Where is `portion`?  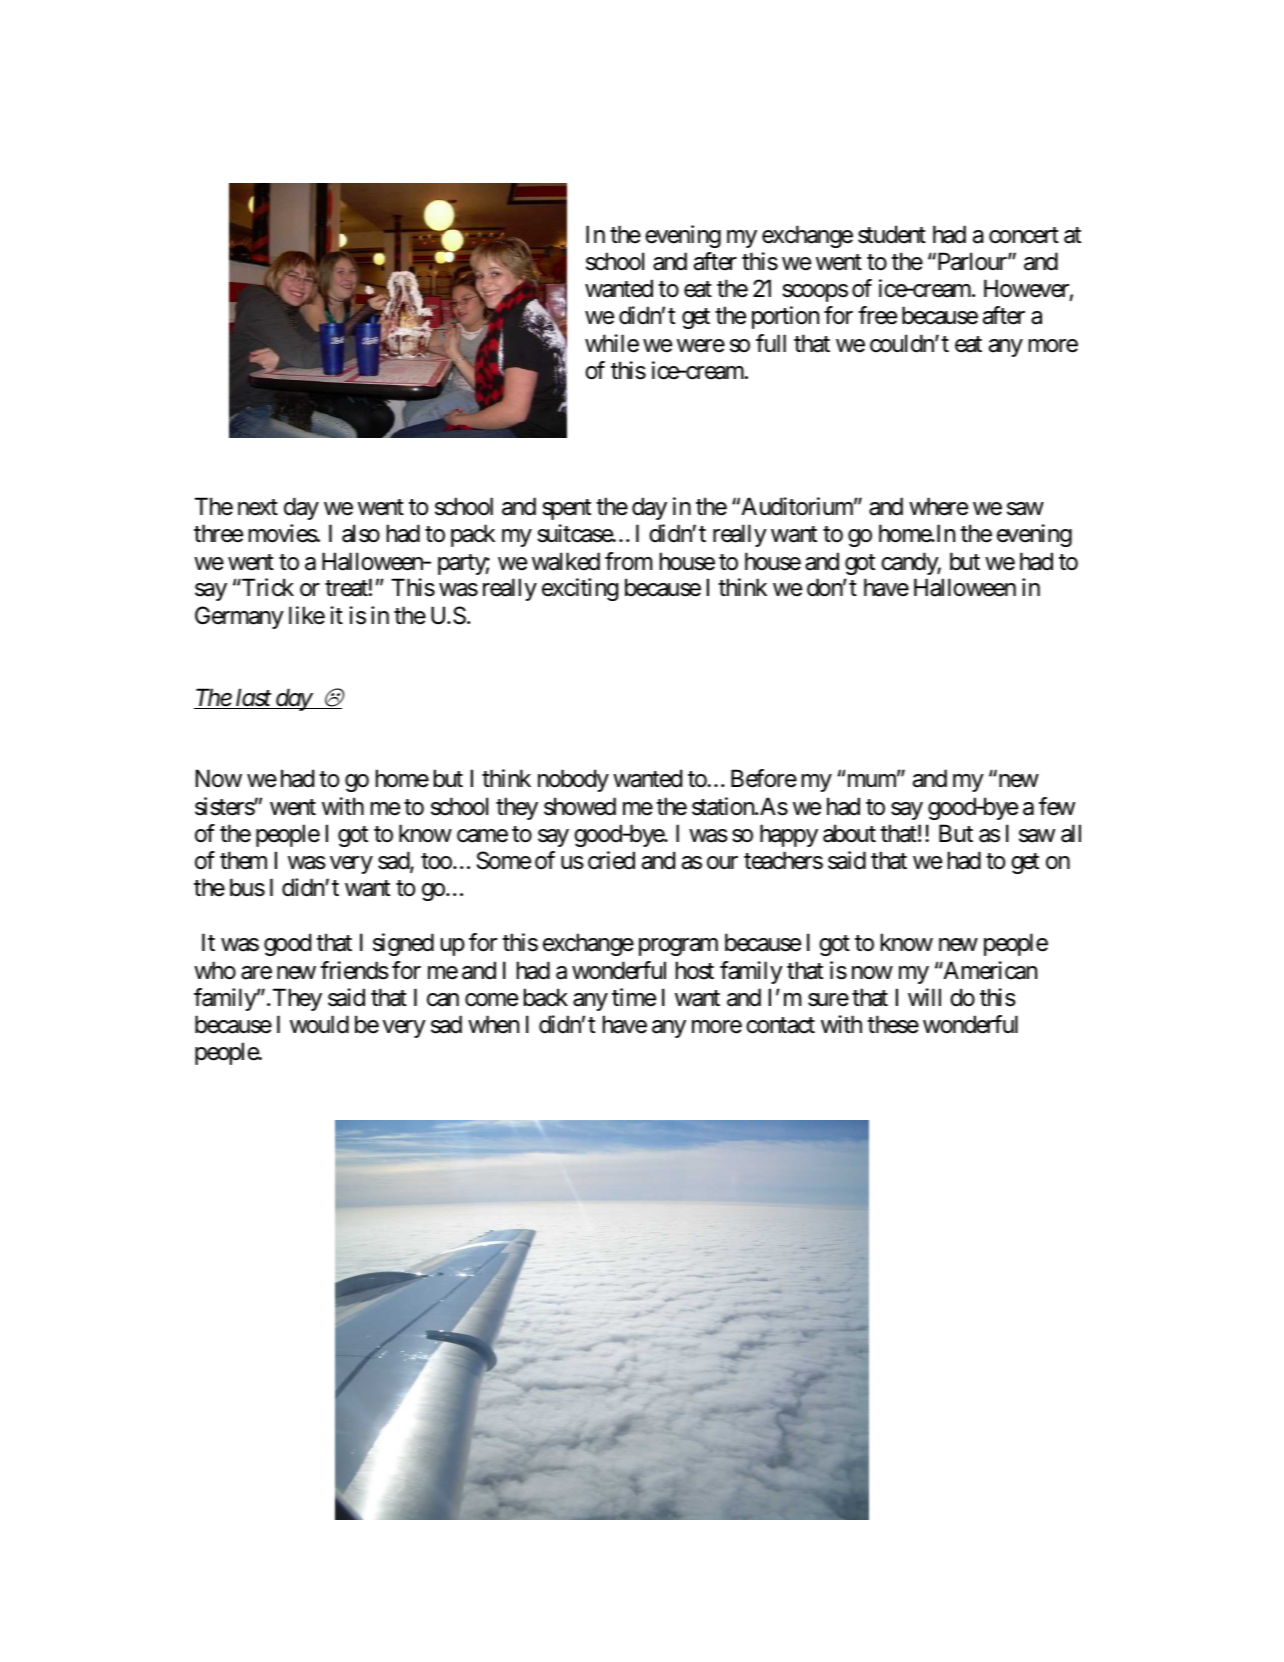 portion is located at coordinates (785, 317).
